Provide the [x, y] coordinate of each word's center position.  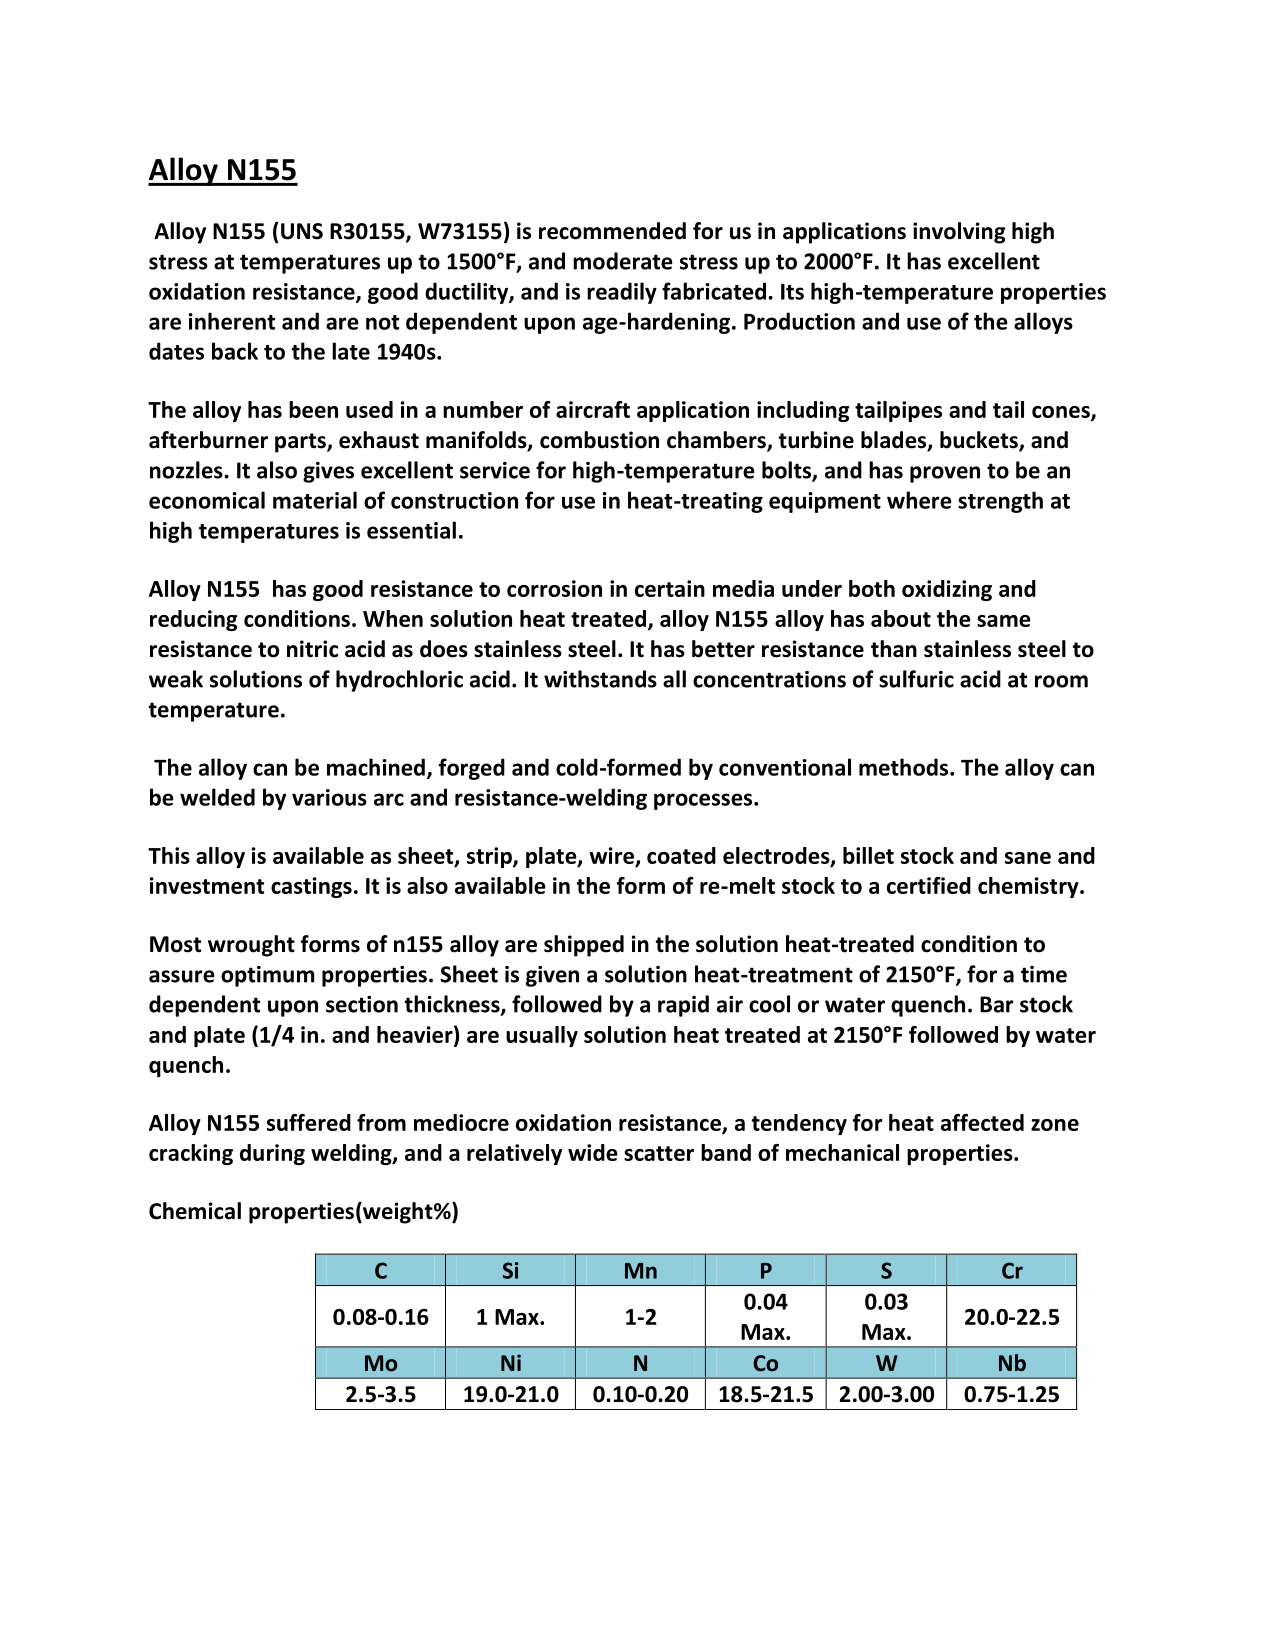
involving [959, 233]
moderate [623, 261]
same [1004, 621]
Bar [996, 1004]
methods [905, 767]
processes [704, 801]
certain [670, 588]
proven [945, 474]
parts [301, 443]
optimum [267, 976]
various [329, 797]
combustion [599, 440]
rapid [683, 1006]
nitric [312, 649]
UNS [302, 231]
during [272, 1154]
